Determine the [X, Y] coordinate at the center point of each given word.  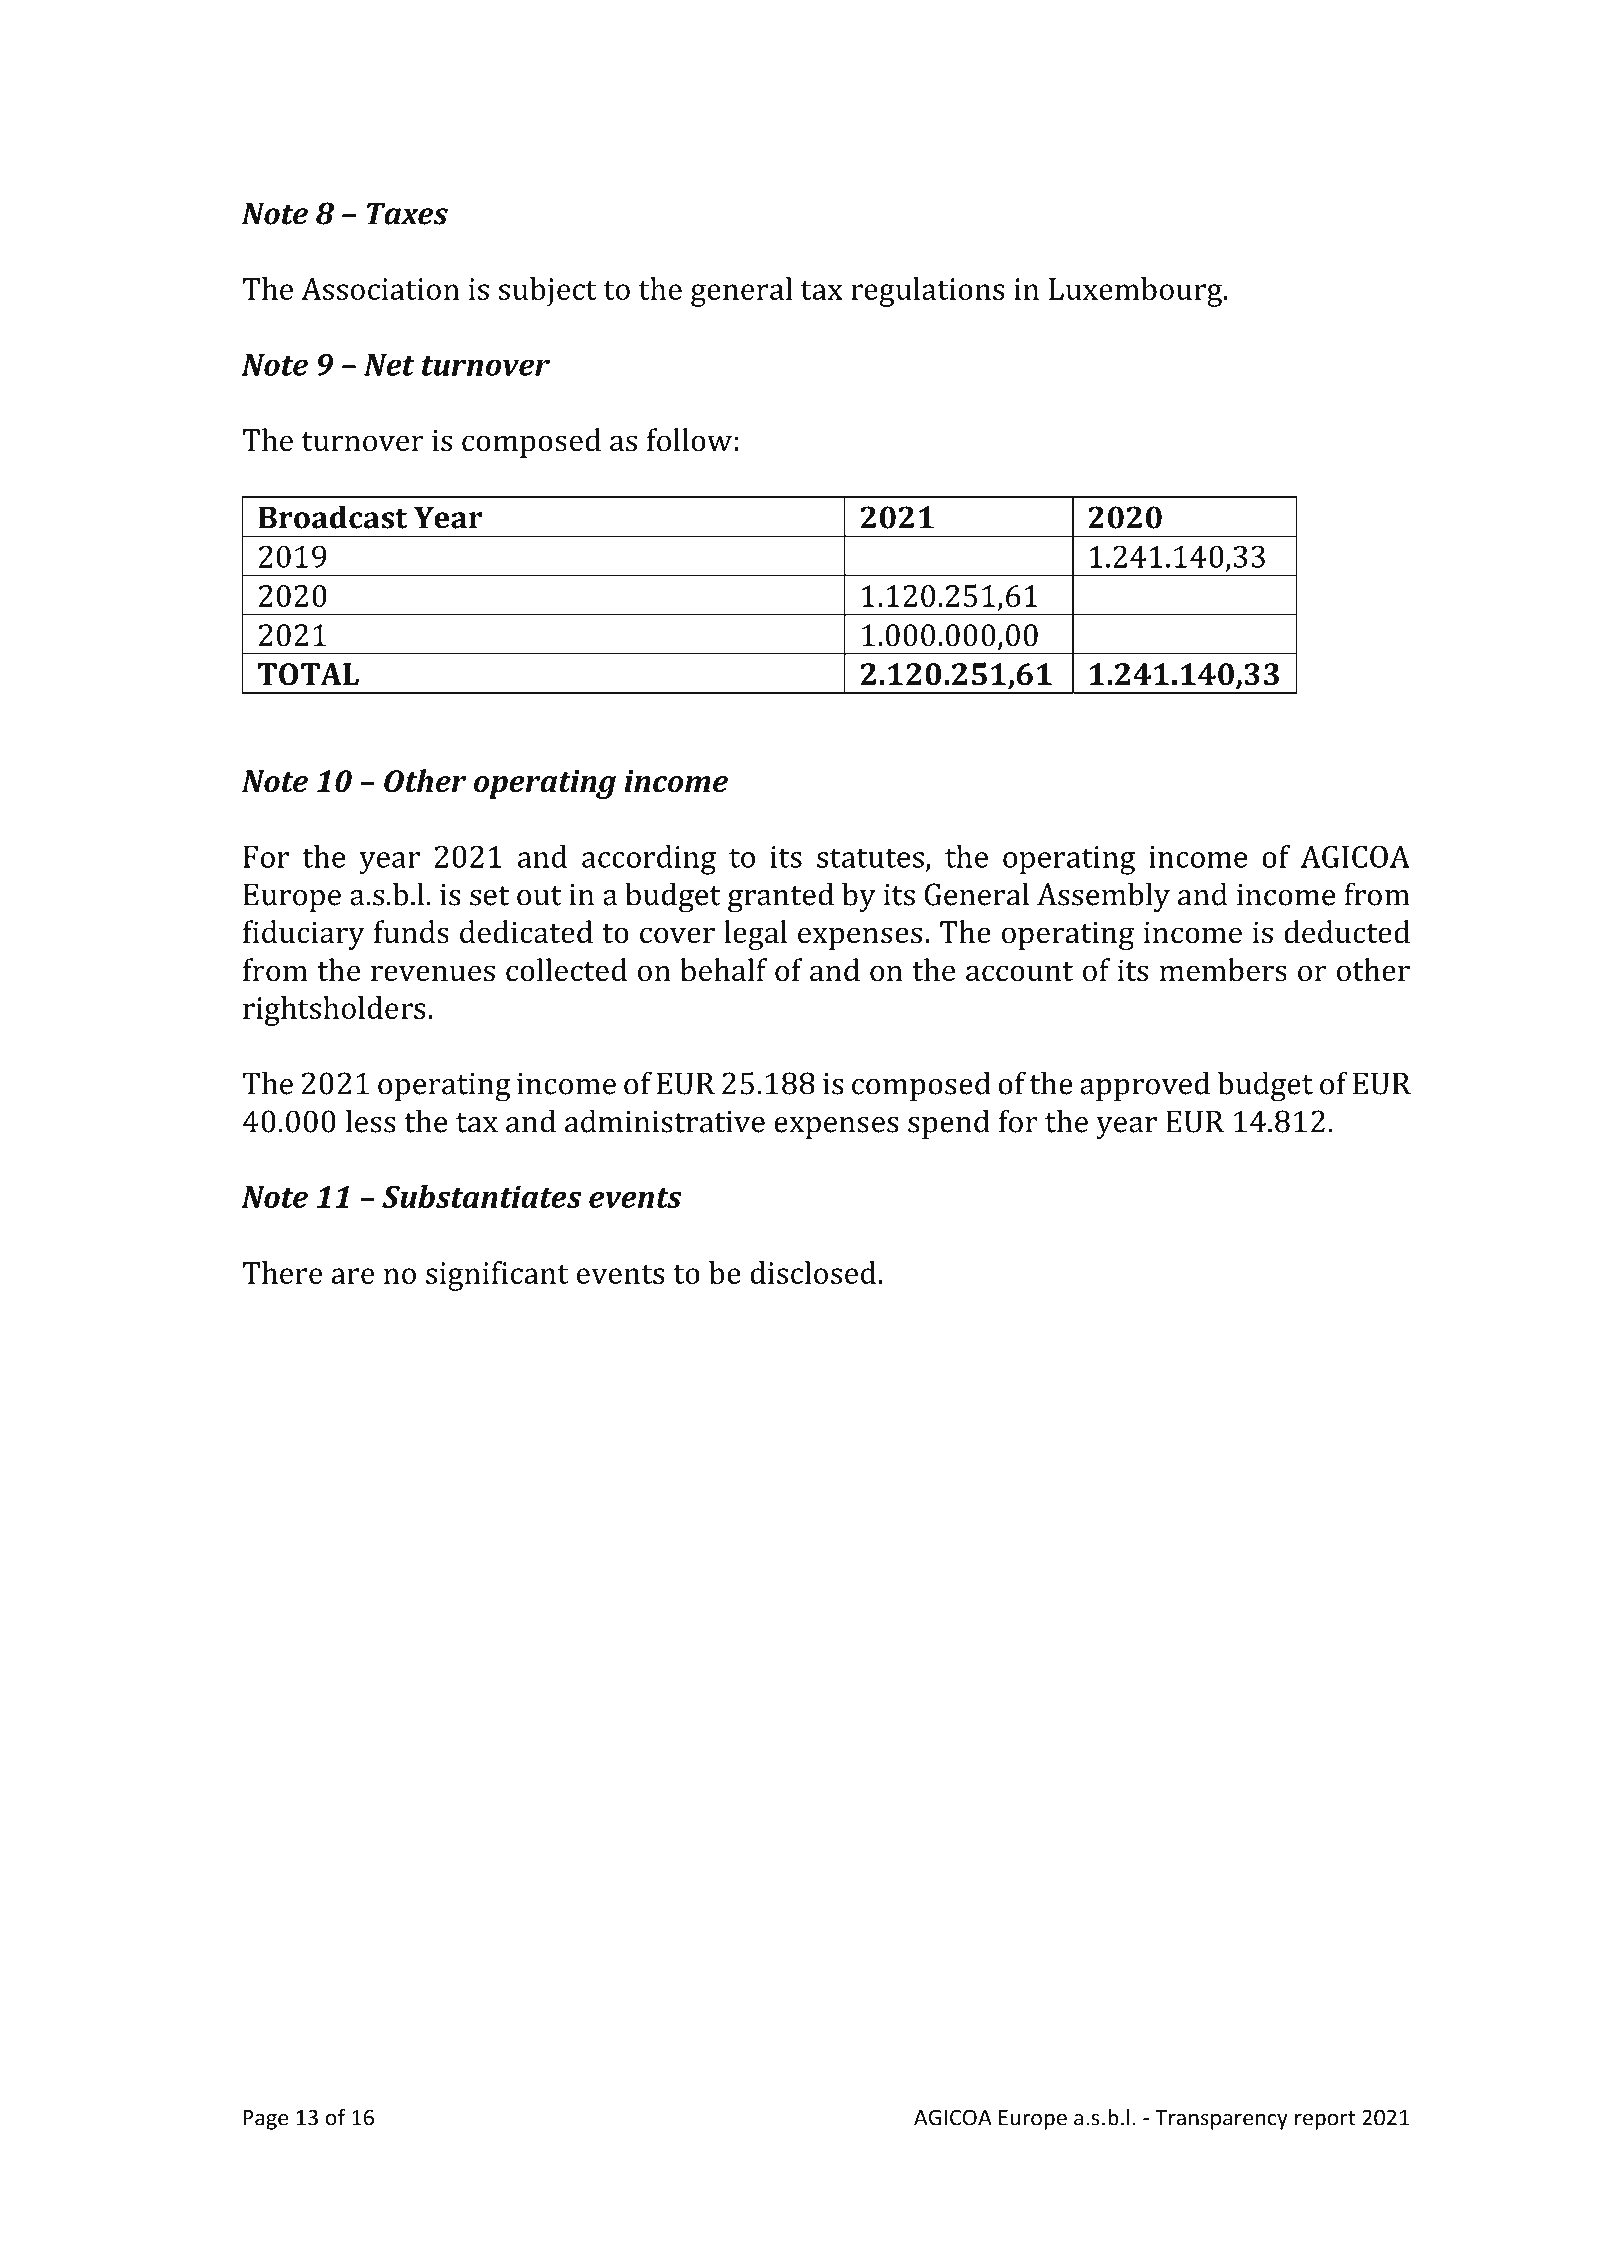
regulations [928, 292]
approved [1145, 1086]
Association [380, 289]
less [371, 1121]
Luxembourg [1137, 292]
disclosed [814, 1272]
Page [265, 2120]
